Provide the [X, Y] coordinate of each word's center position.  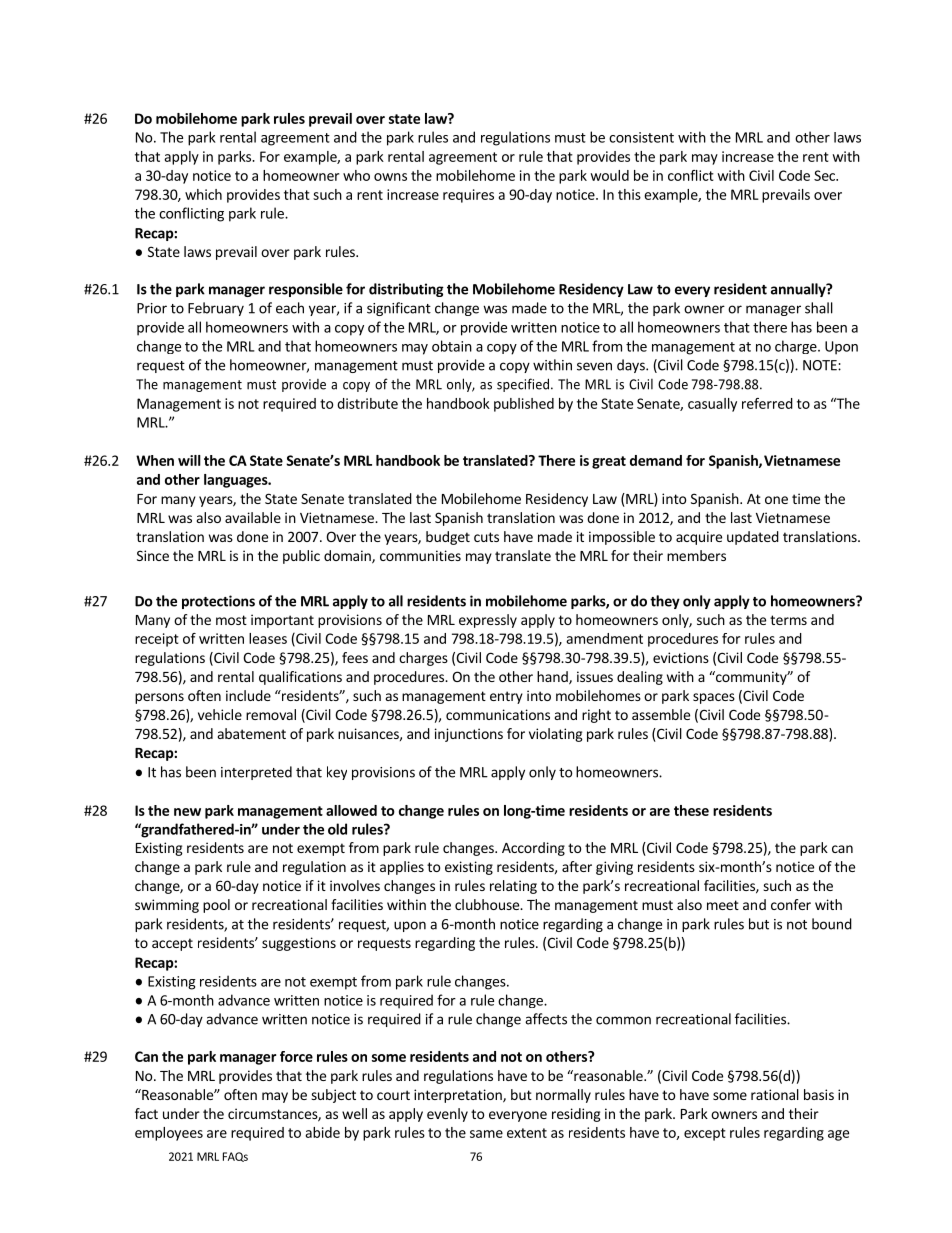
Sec [825, 175]
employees [169, 1134]
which [203, 194]
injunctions [469, 735]
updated [753, 538]
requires [468, 196]
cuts [486, 537]
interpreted [256, 773]
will [189, 460]
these [691, 810]
